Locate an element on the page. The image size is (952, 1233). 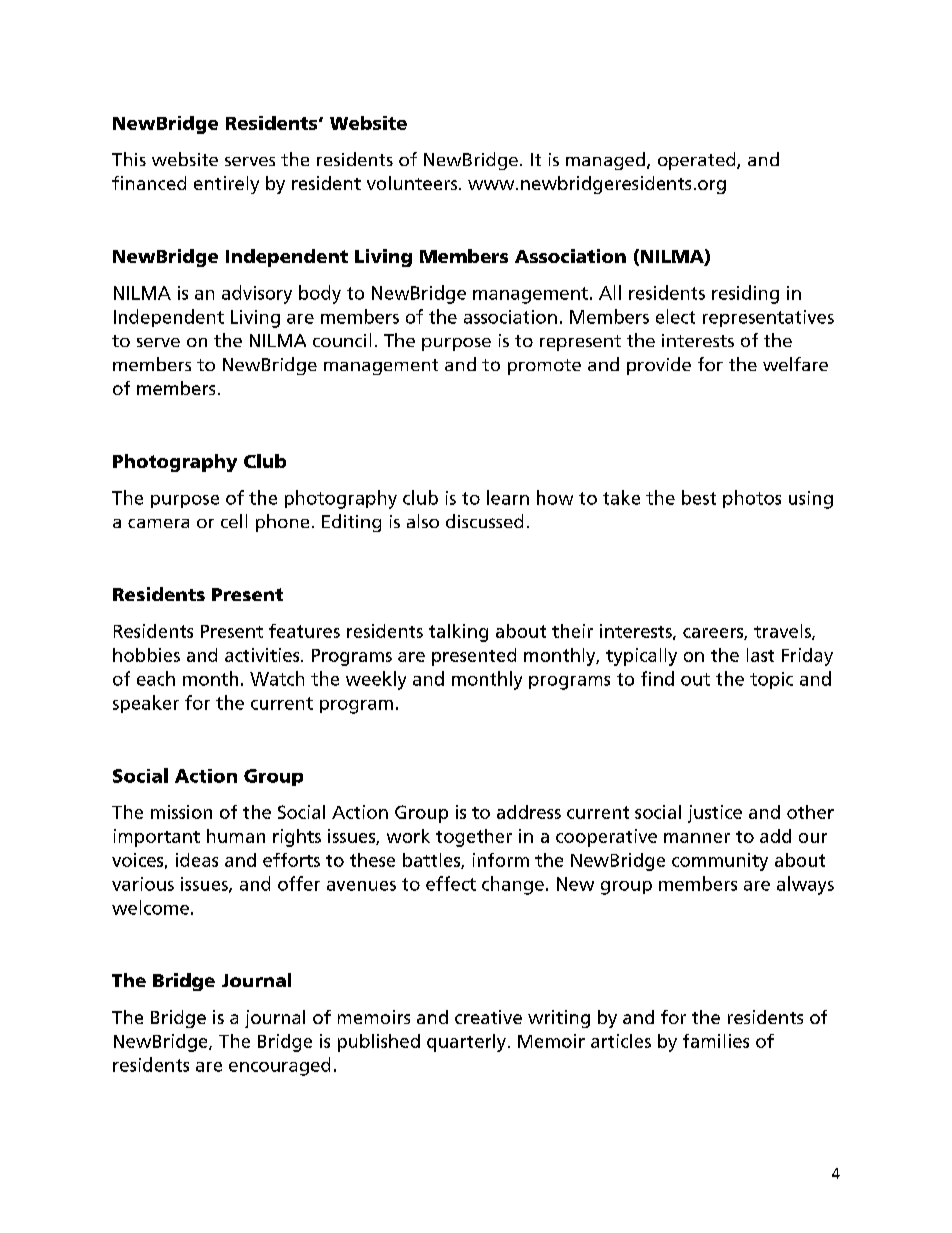
activities is located at coordinates (263, 655).
